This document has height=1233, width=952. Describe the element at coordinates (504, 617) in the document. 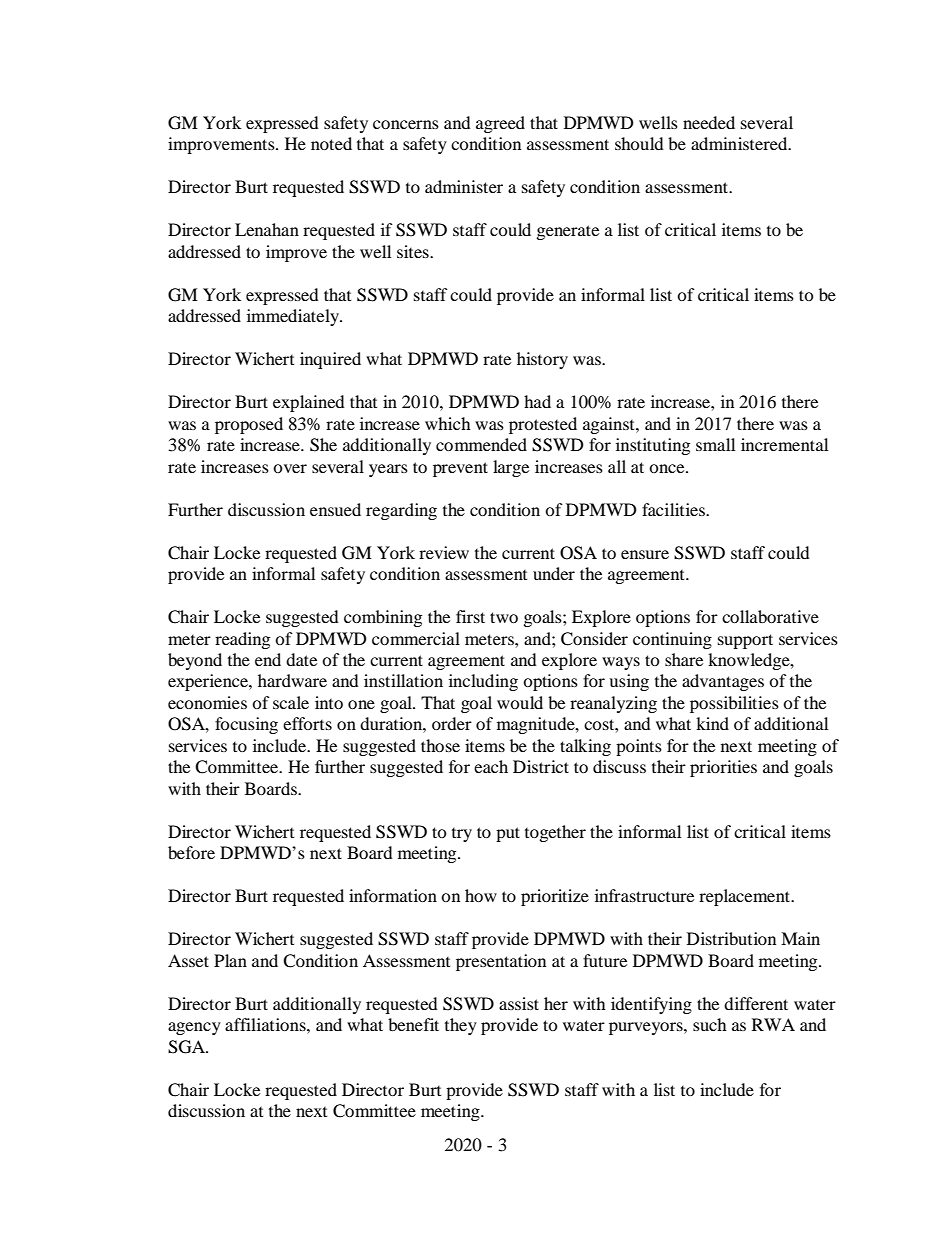

I see `two` at that location.
